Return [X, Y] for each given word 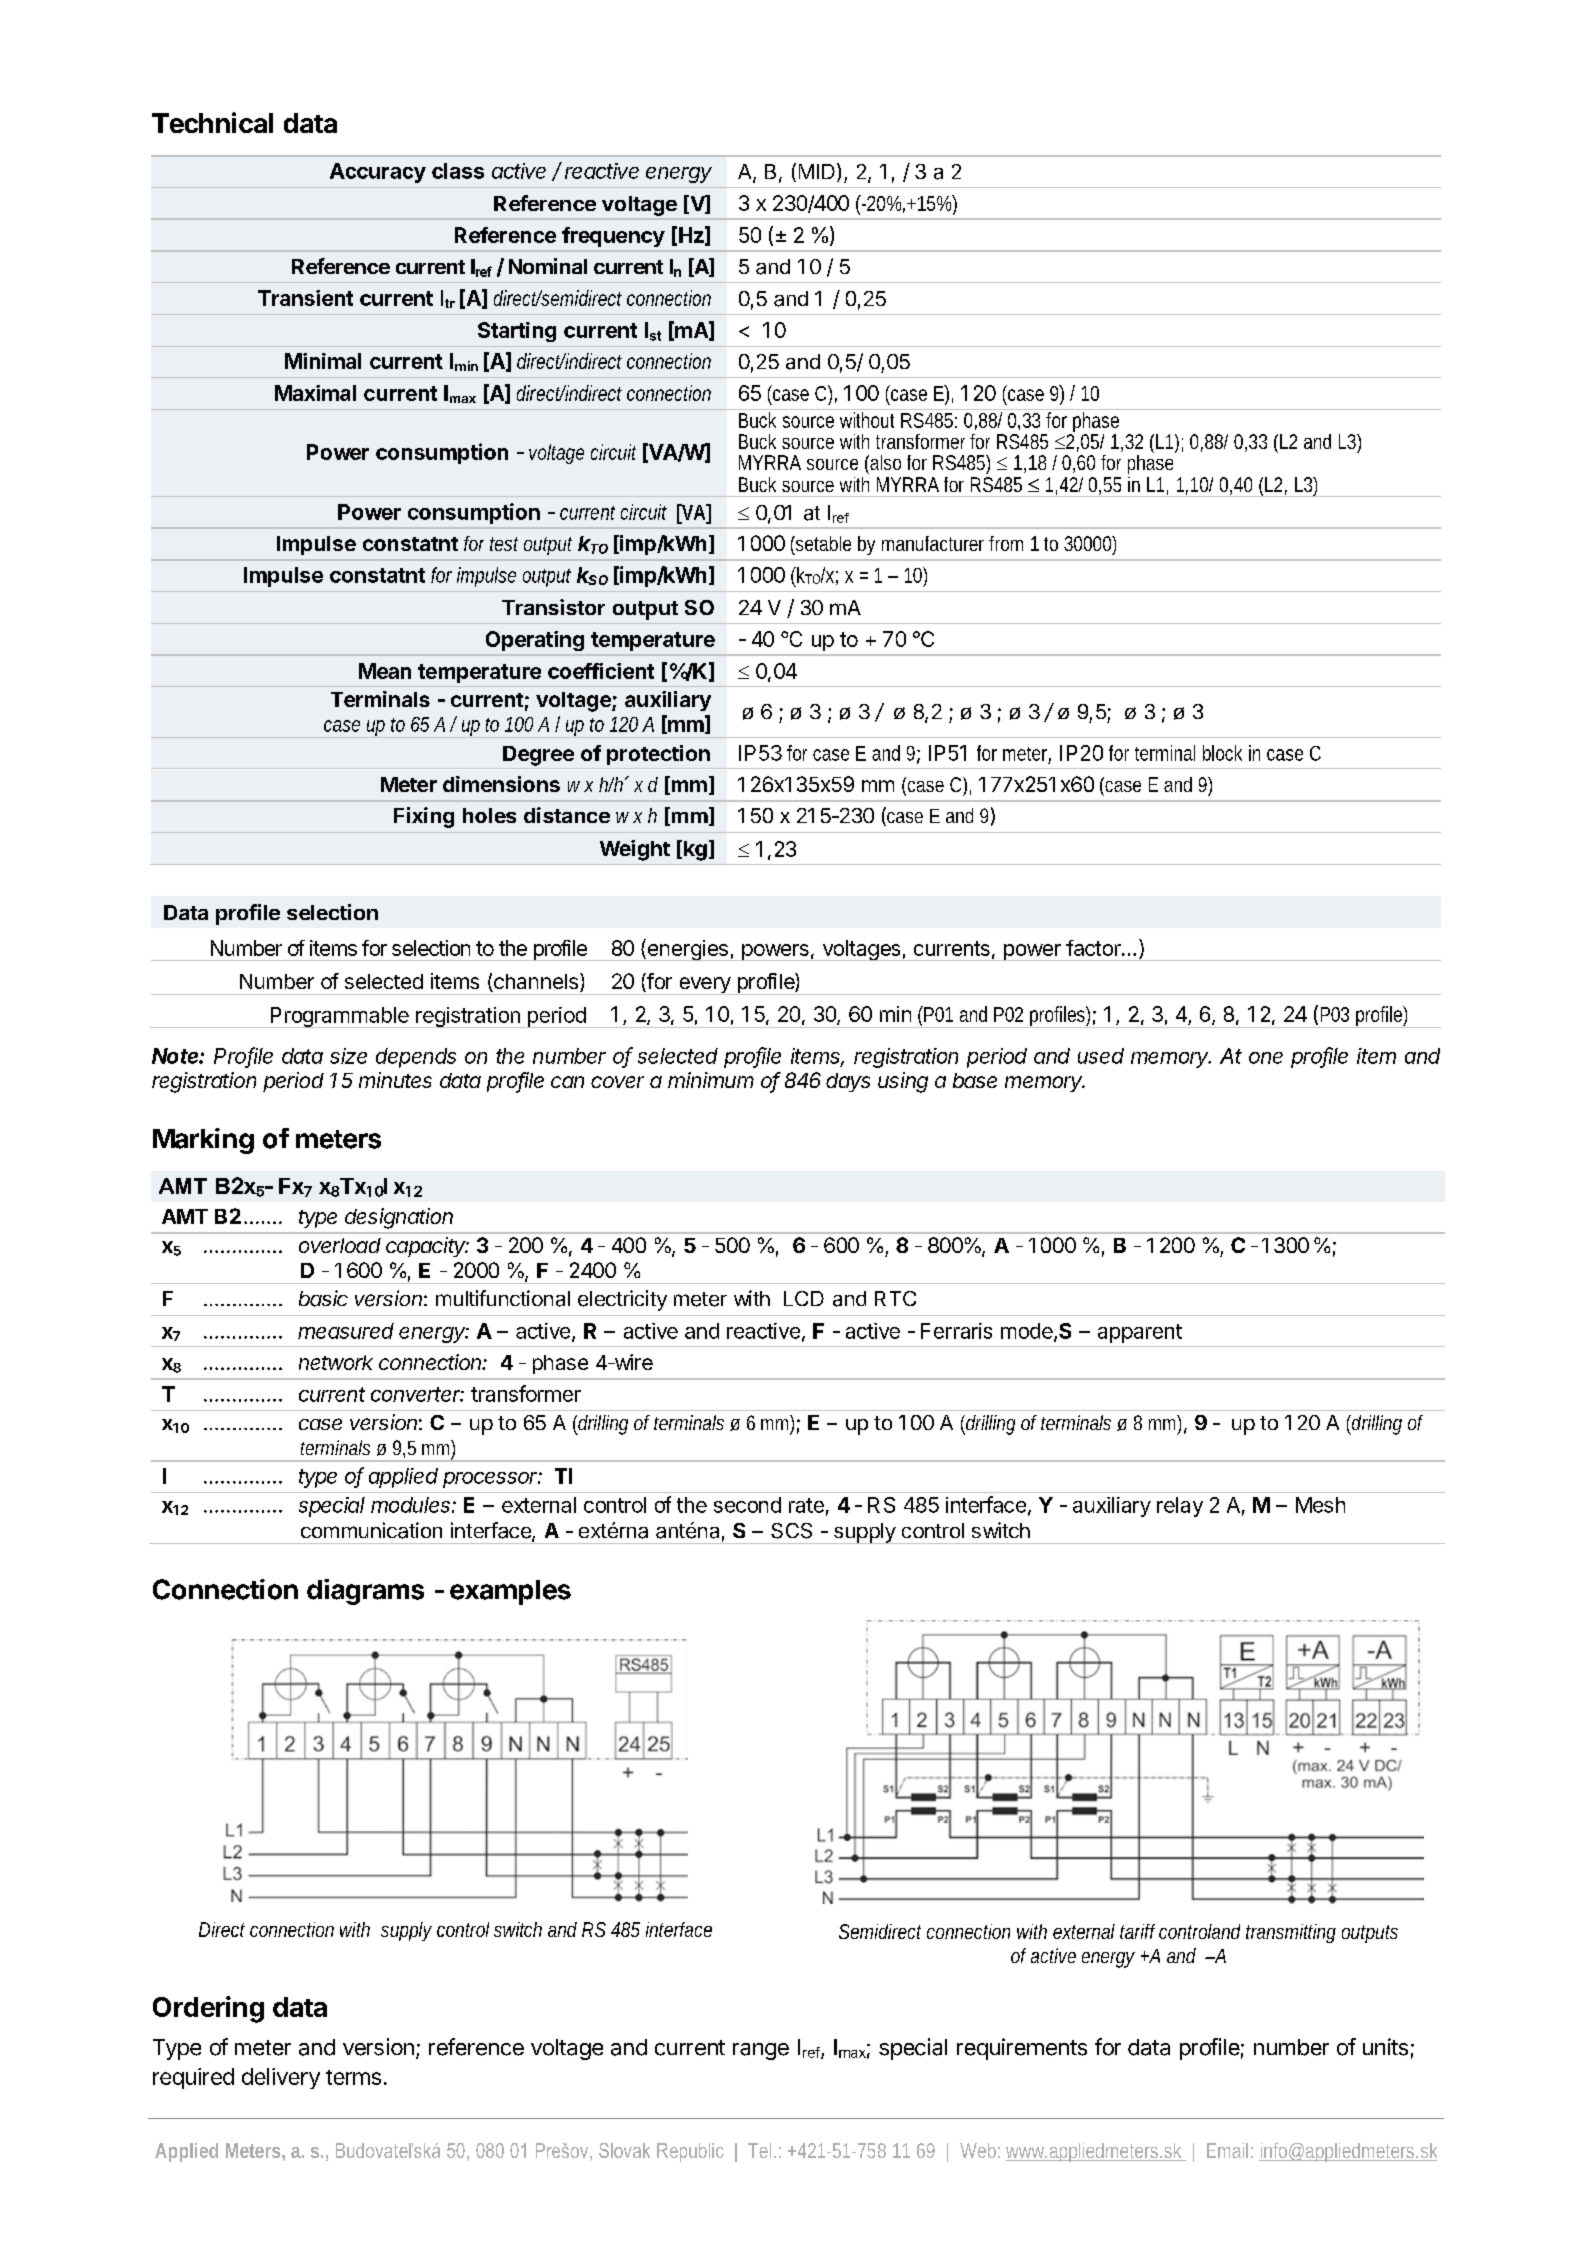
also [884, 462]
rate [806, 1505]
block [1222, 753]
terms [353, 2077]
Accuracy [378, 173]
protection [658, 755]
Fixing [424, 817]
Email [1227, 2150]
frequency [613, 237]
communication [371, 1530]
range [761, 2051]
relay [1180, 1507]
